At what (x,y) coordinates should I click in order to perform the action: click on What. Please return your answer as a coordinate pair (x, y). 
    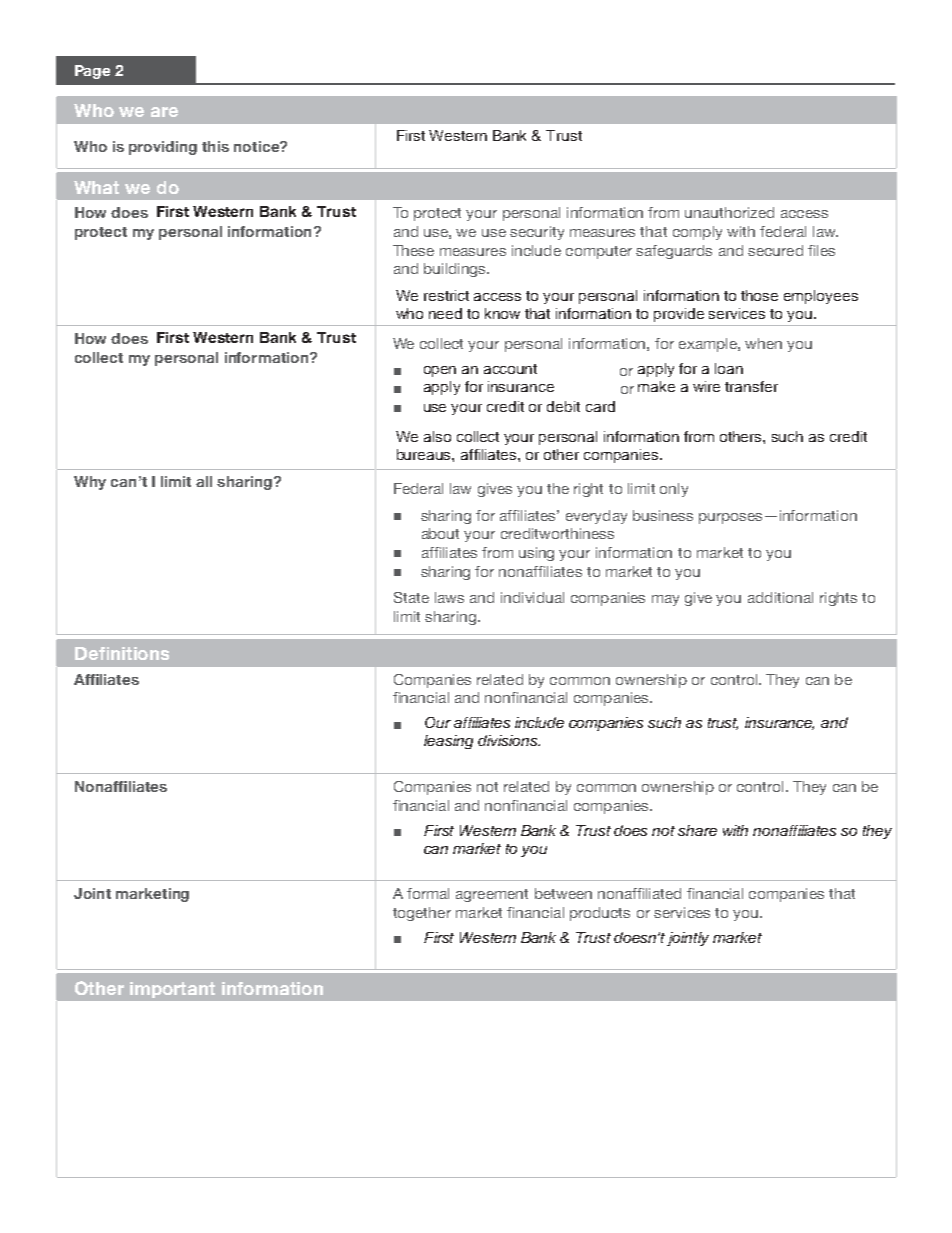
    Looking at the image, I should click on (96, 187).
